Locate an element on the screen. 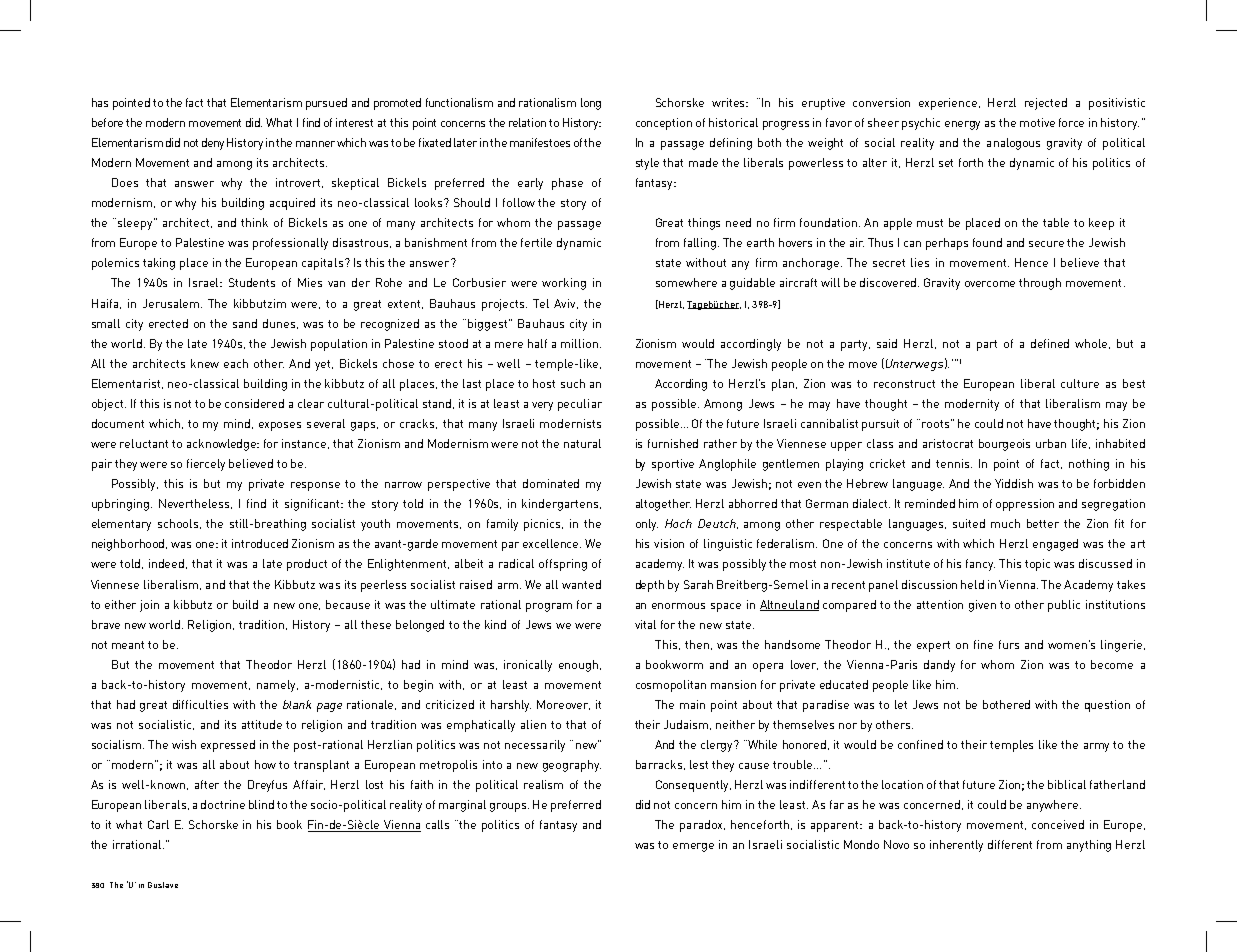  culture is located at coordinates (1080, 383).
